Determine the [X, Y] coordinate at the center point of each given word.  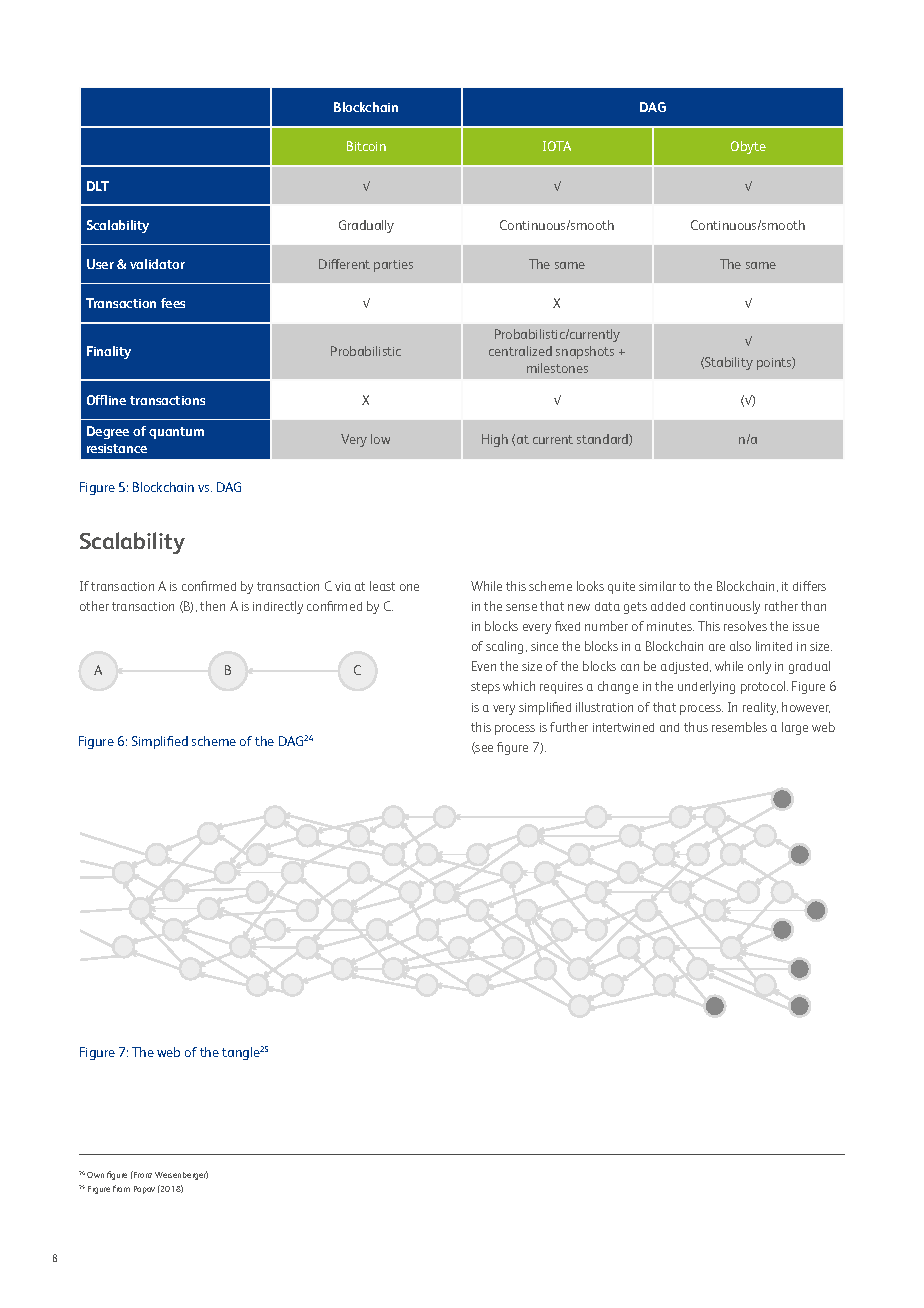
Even [484, 666]
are [717, 647]
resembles [739, 727]
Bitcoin [366, 146]
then [212, 606]
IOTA [557, 146]
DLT [98, 186]
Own [95, 1175]
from [121, 1188]
